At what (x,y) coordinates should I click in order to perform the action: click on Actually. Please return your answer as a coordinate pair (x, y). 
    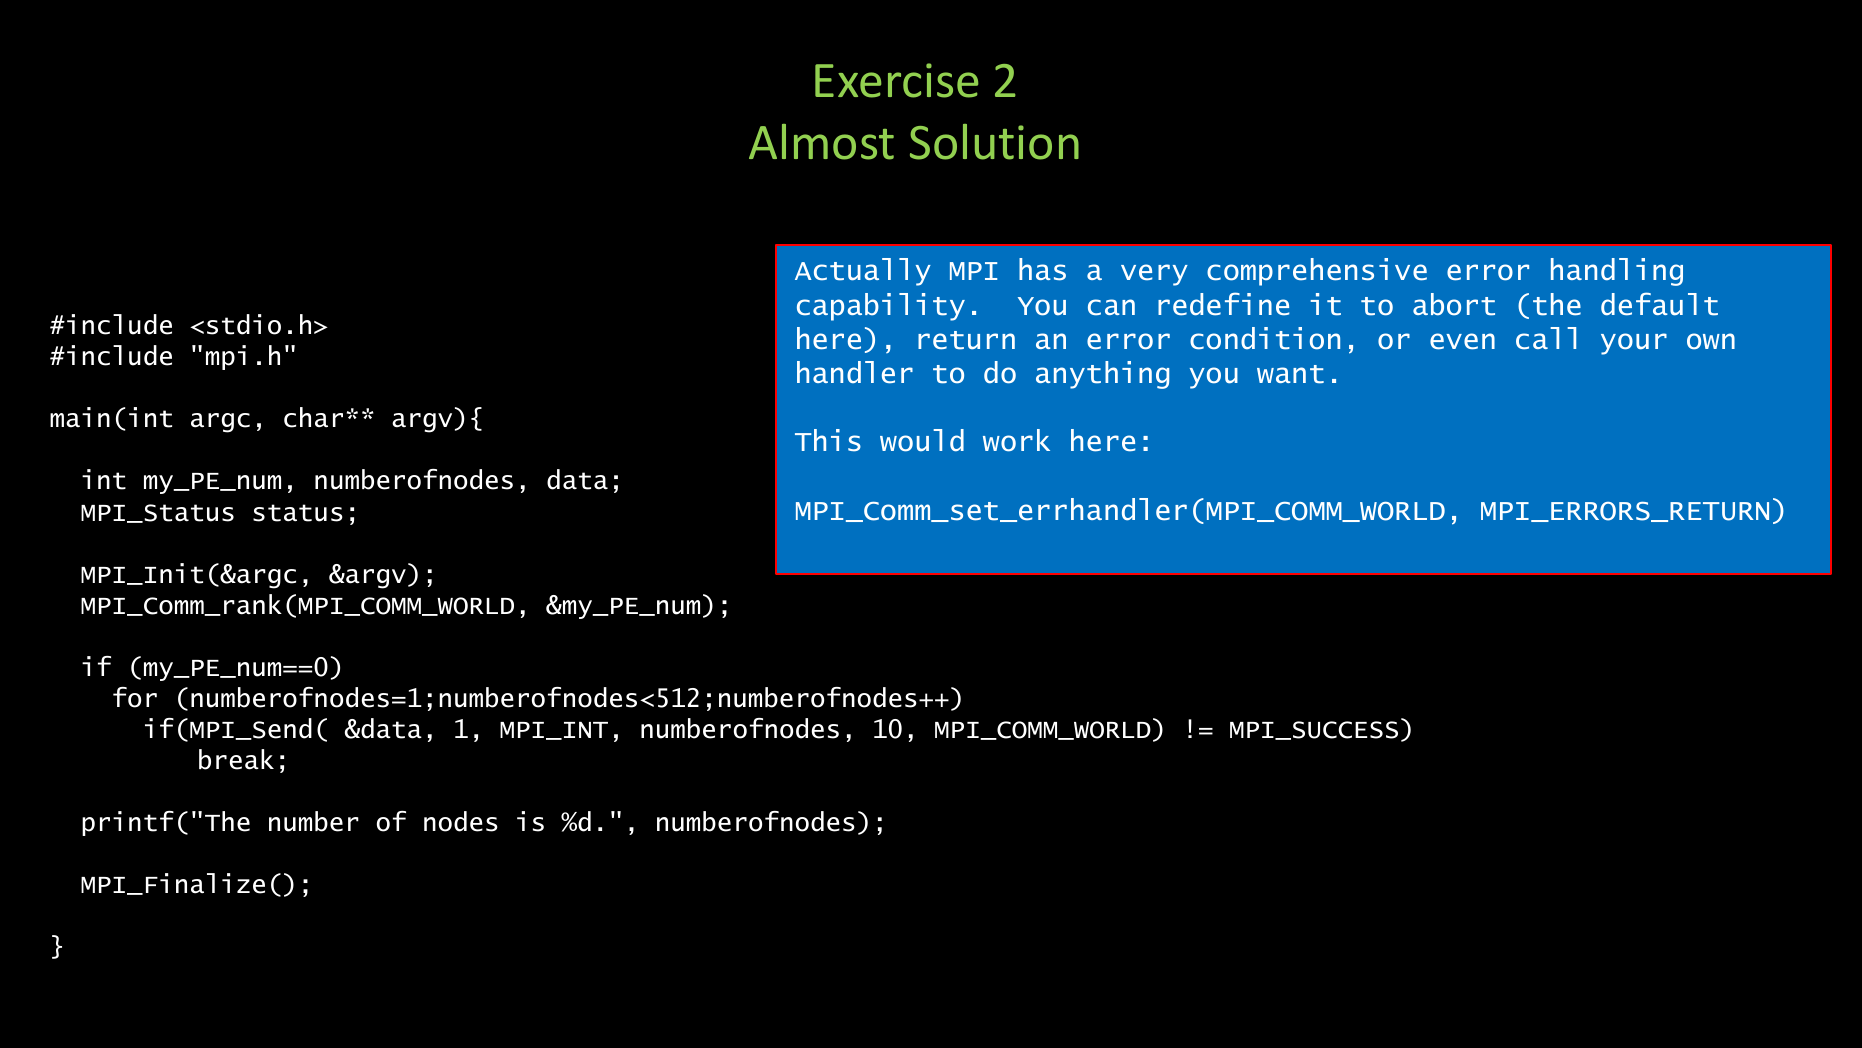
    Looking at the image, I should click on (863, 272).
